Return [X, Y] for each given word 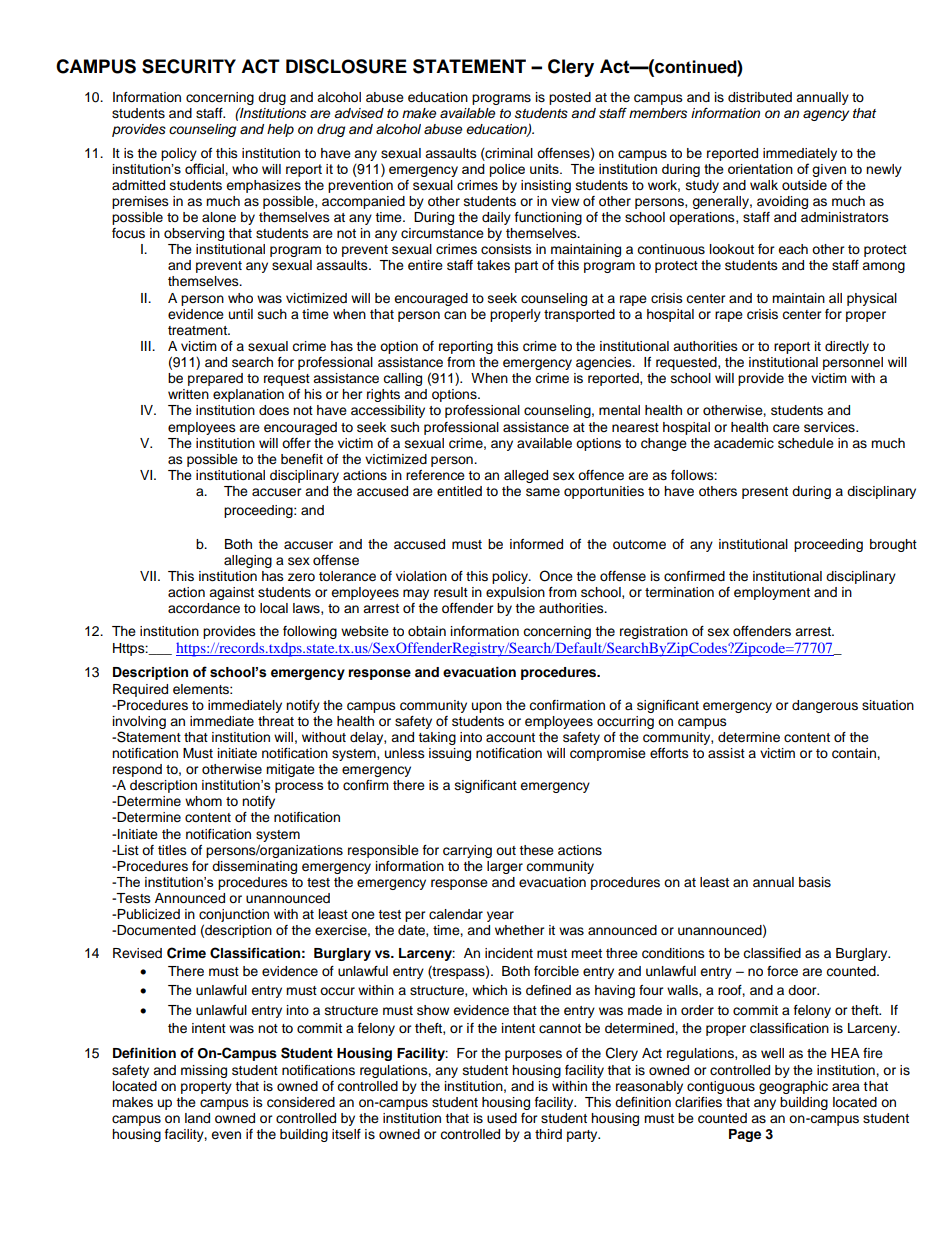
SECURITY [189, 66]
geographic [793, 1087]
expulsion [515, 593]
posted [570, 98]
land [197, 1118]
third [548, 1134]
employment [772, 593]
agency [826, 115]
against [231, 593]
